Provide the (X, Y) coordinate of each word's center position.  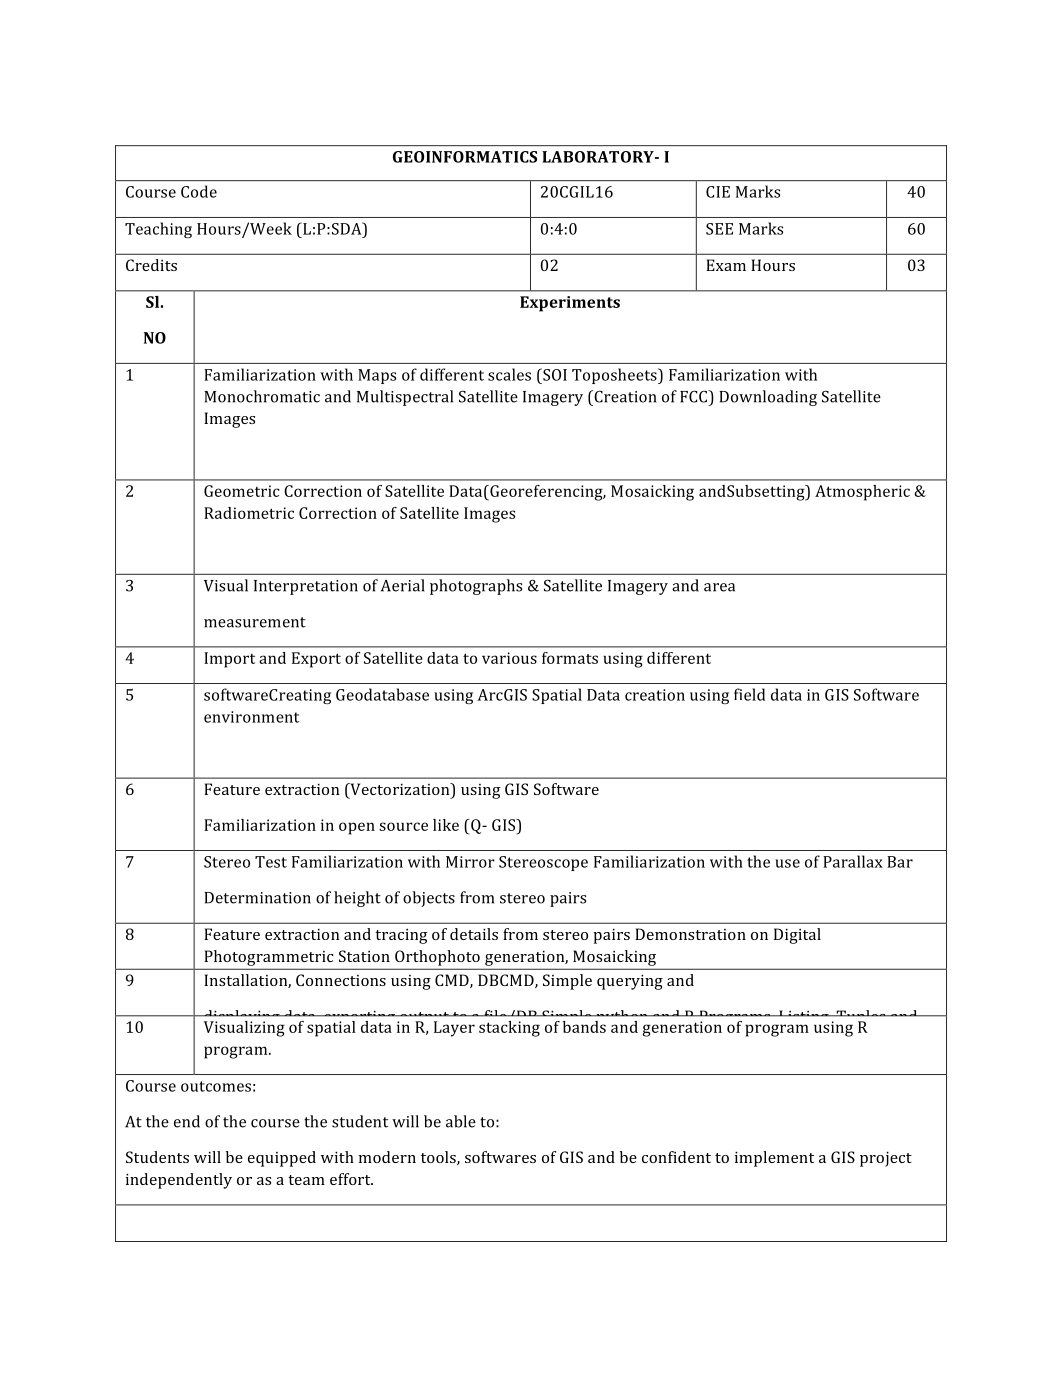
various (509, 658)
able (461, 1121)
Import (229, 660)
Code (199, 191)
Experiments (570, 304)
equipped (282, 1159)
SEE (719, 229)
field (749, 694)
